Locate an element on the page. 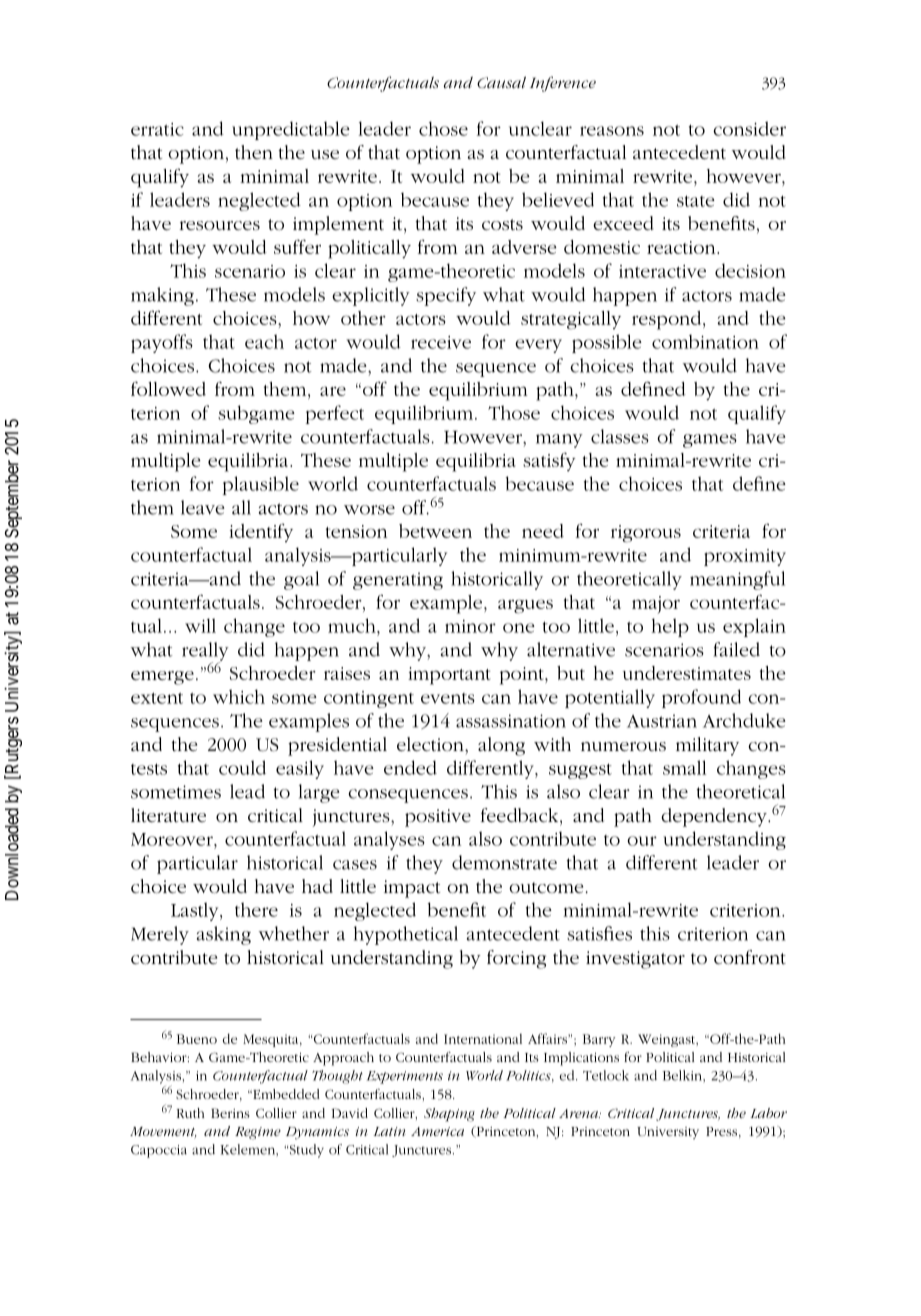 The height and width of the document is (1316, 921). Ruth is located at coordinates (190, 1113).
